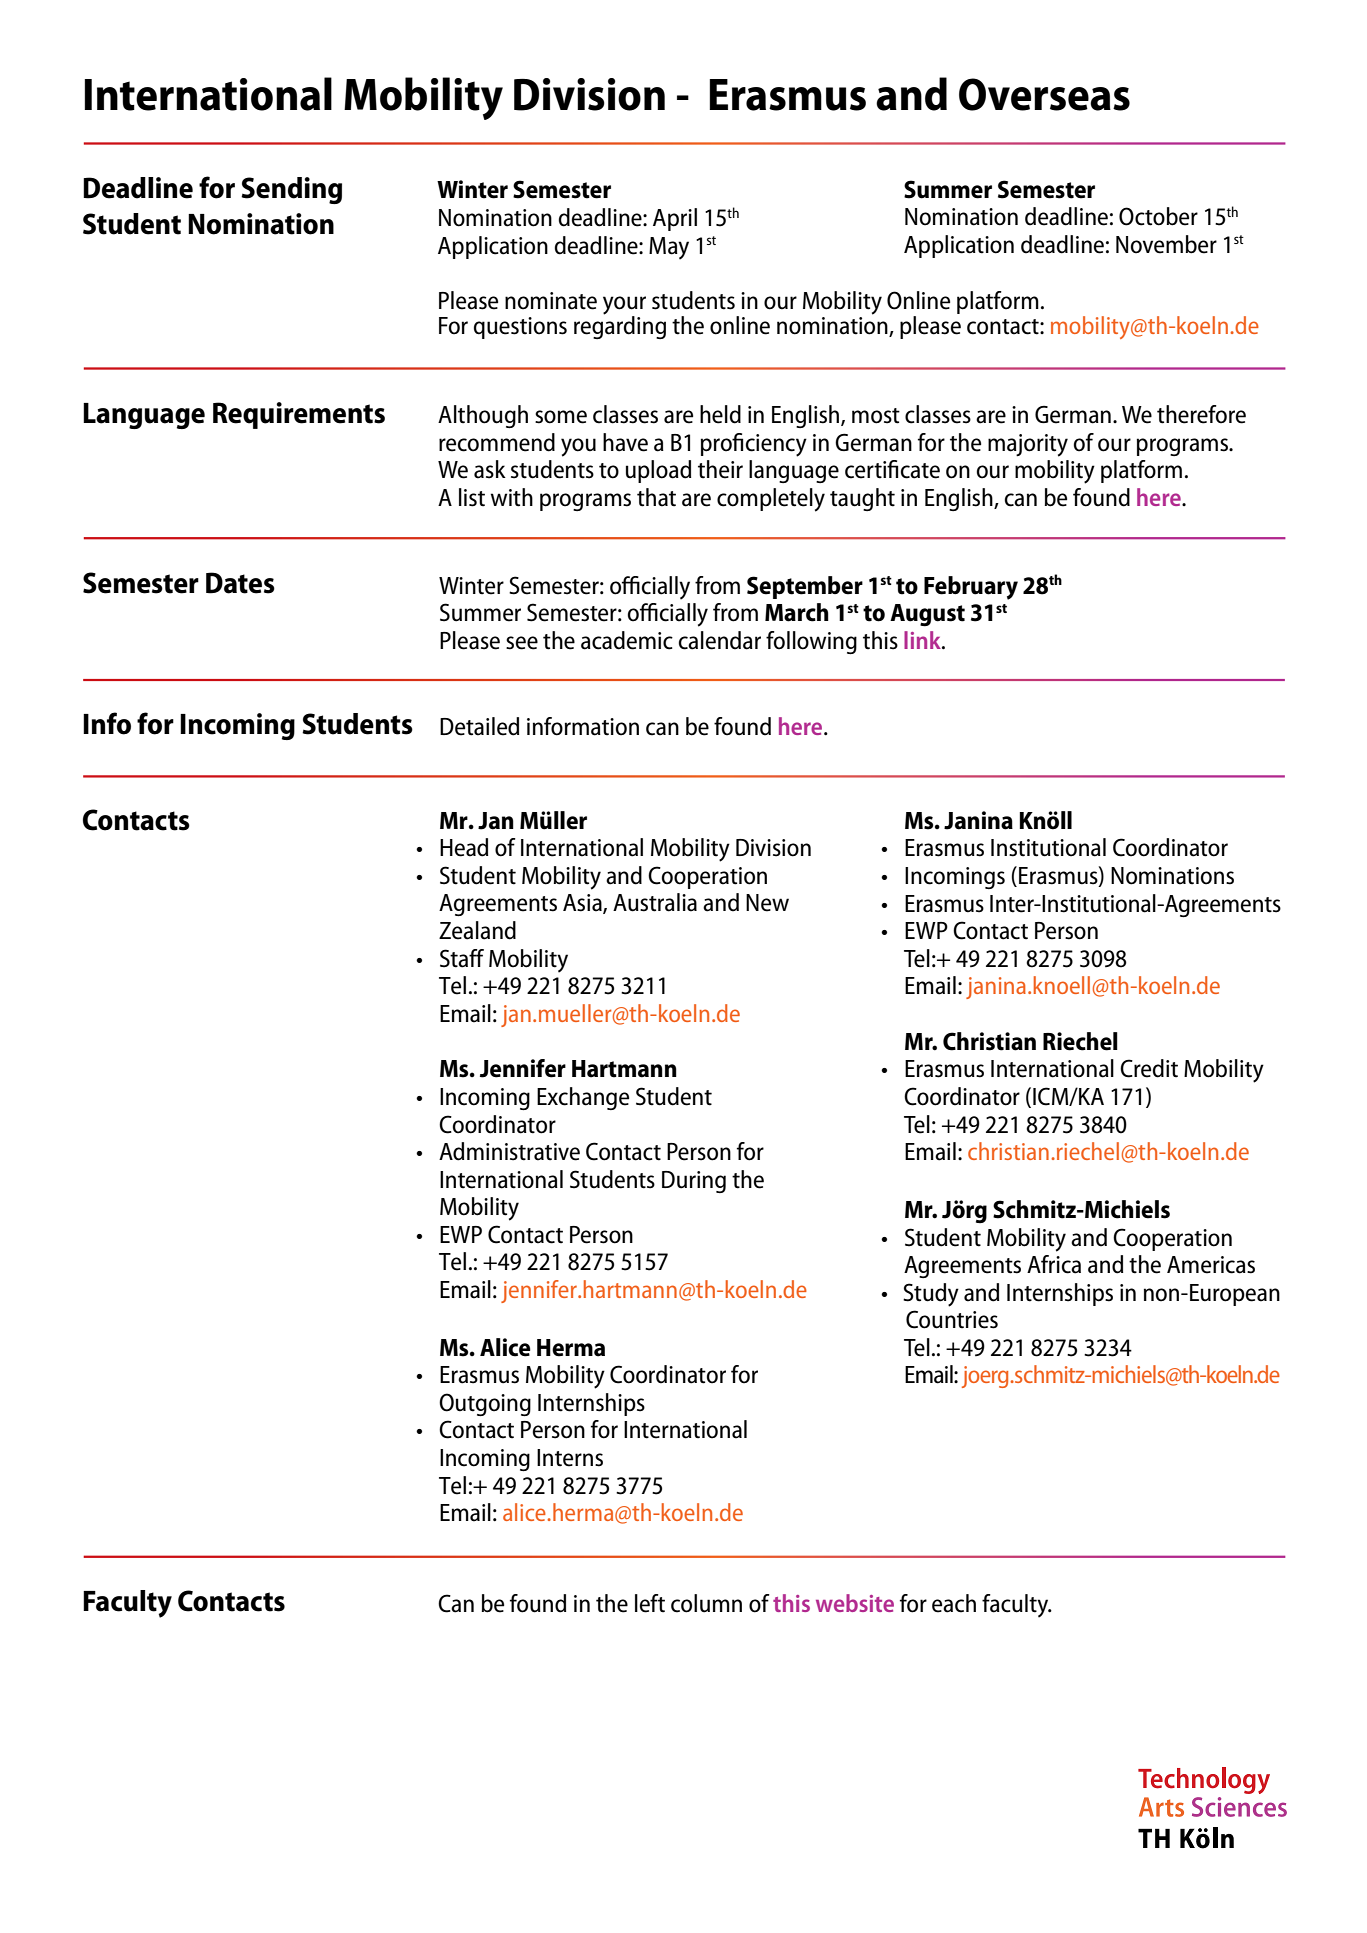  Describe the element at coordinates (509, 1151) in the screenshot. I see `Administrative` at that location.
